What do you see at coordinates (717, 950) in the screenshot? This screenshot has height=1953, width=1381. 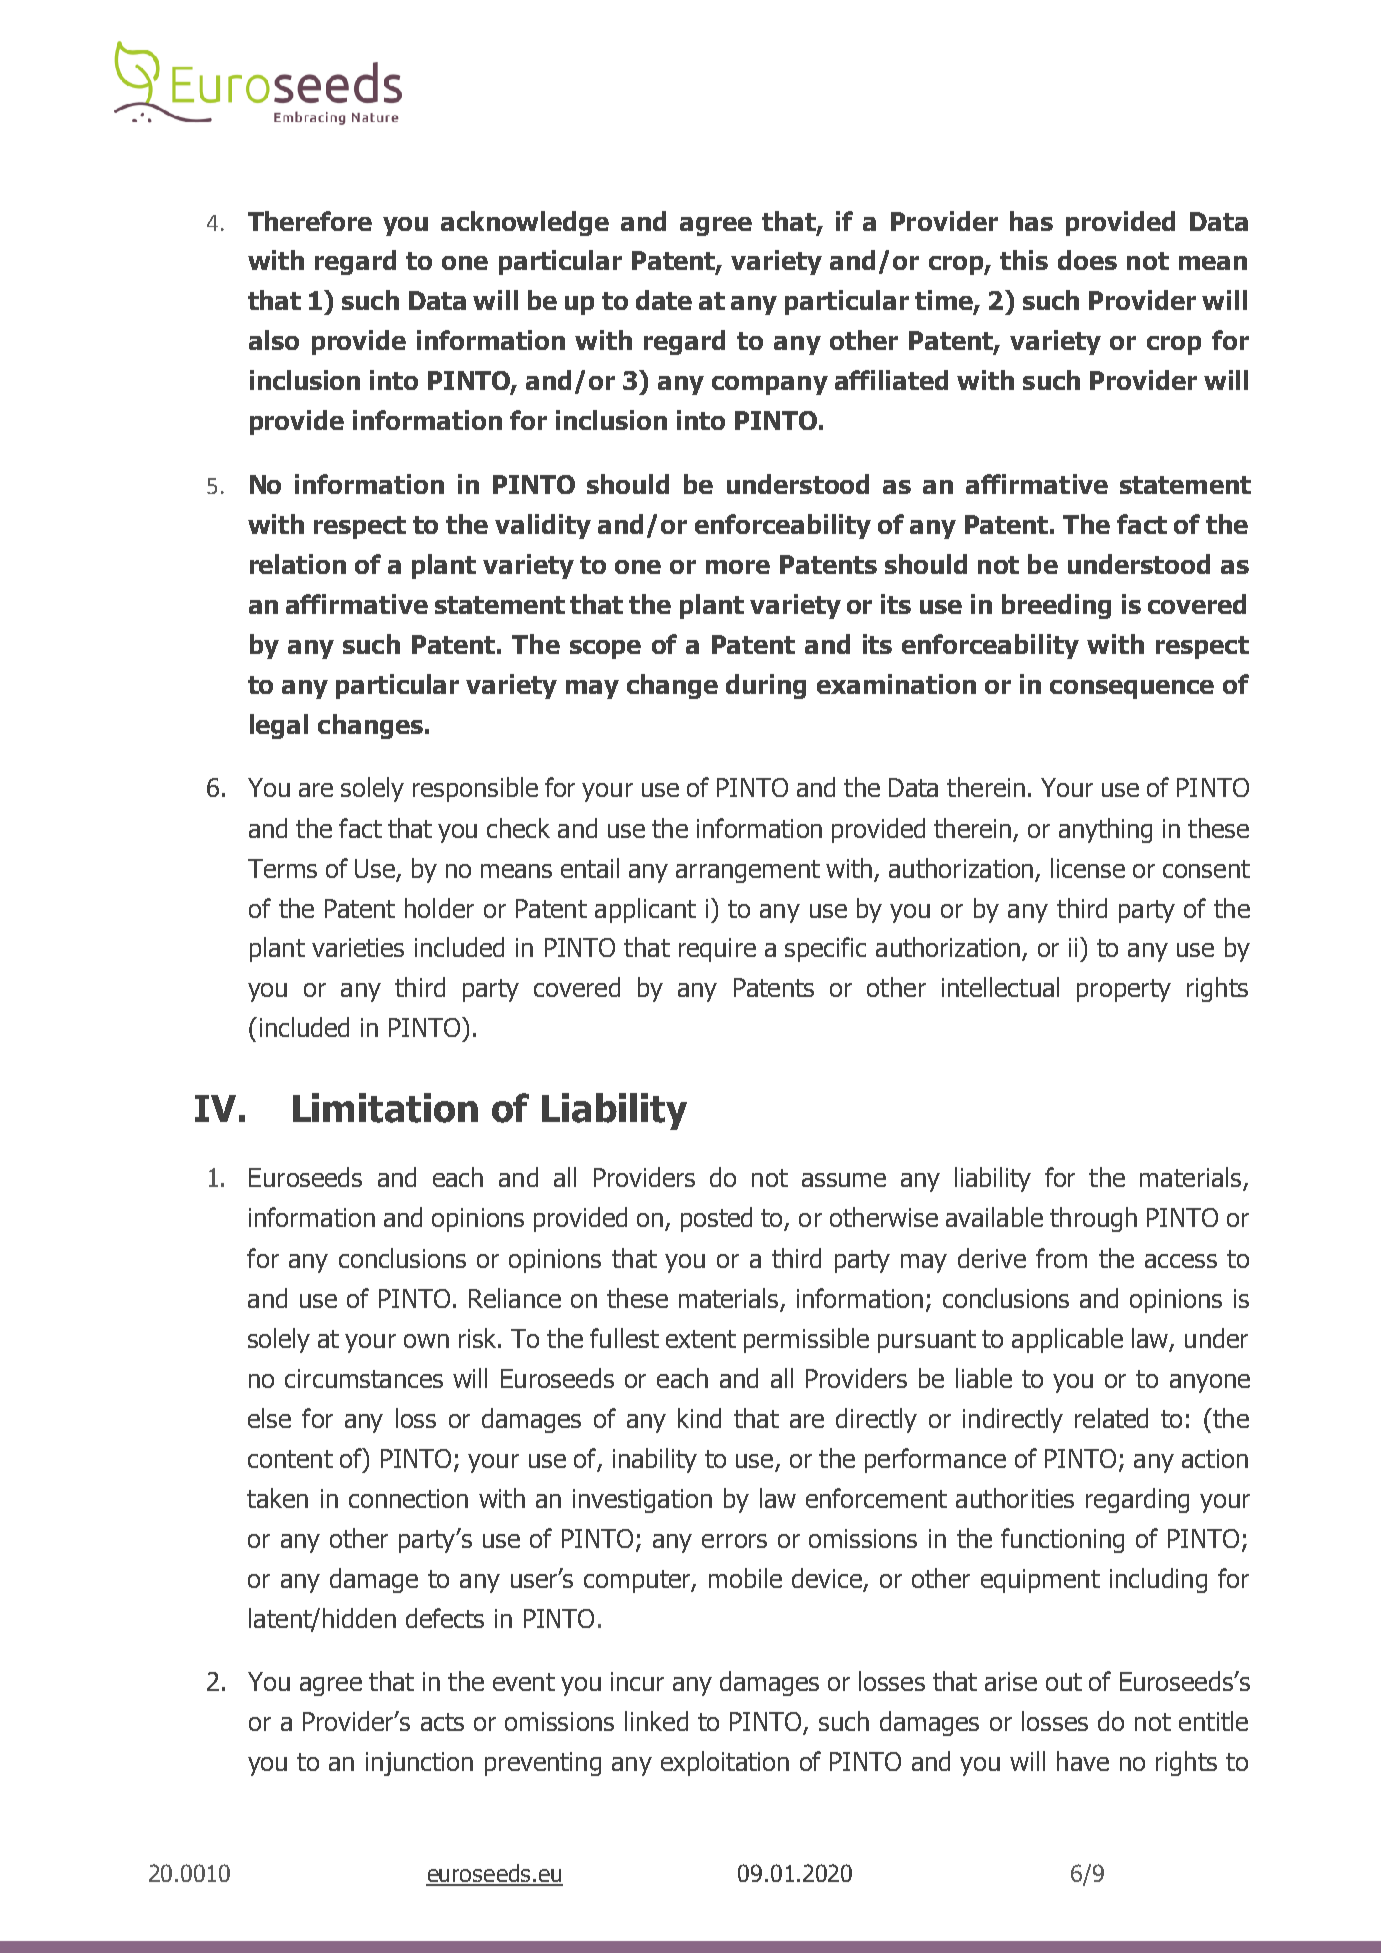 I see `require` at bounding box center [717, 950].
